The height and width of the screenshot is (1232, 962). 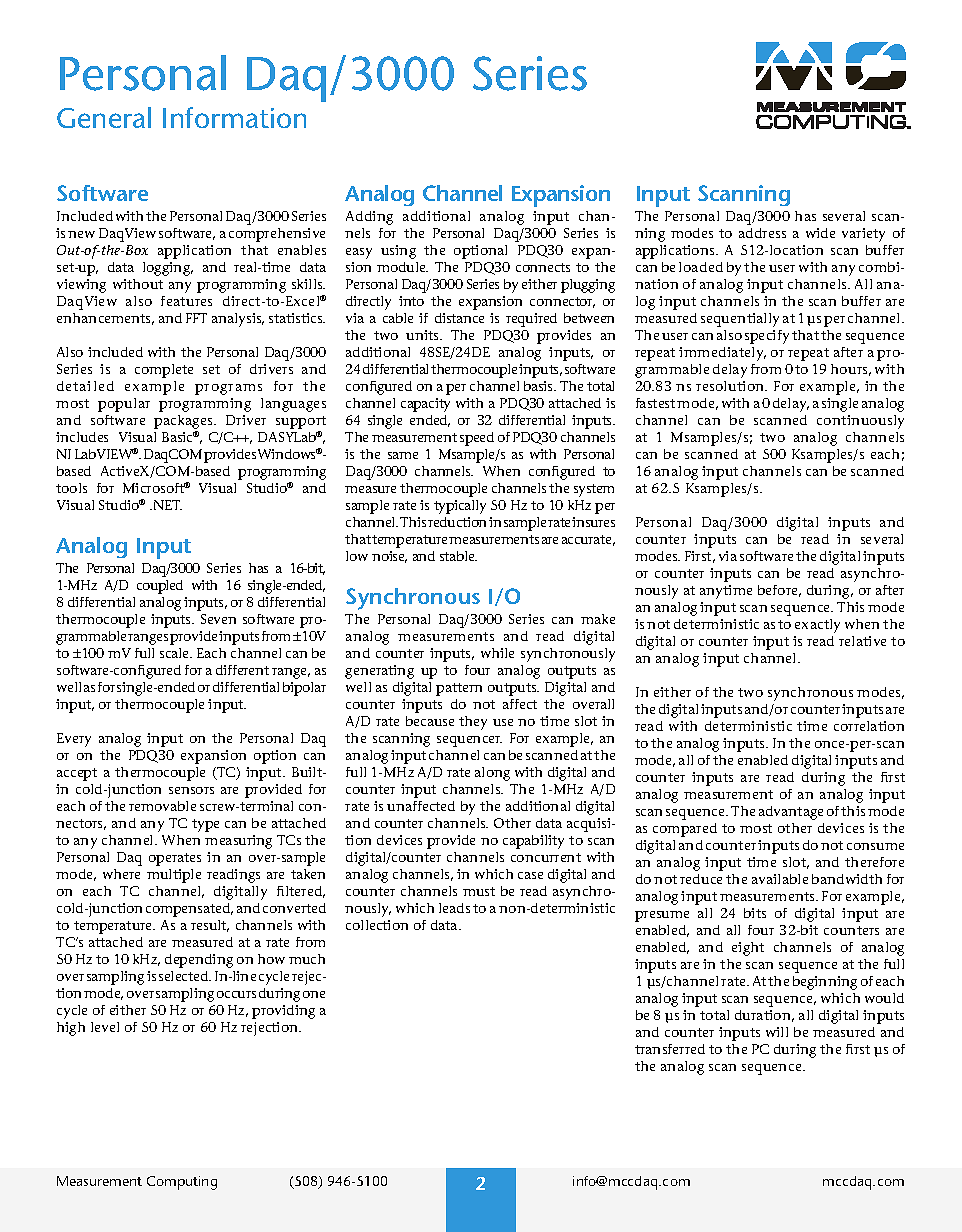 I want to click on General, so click(x=104, y=117).
